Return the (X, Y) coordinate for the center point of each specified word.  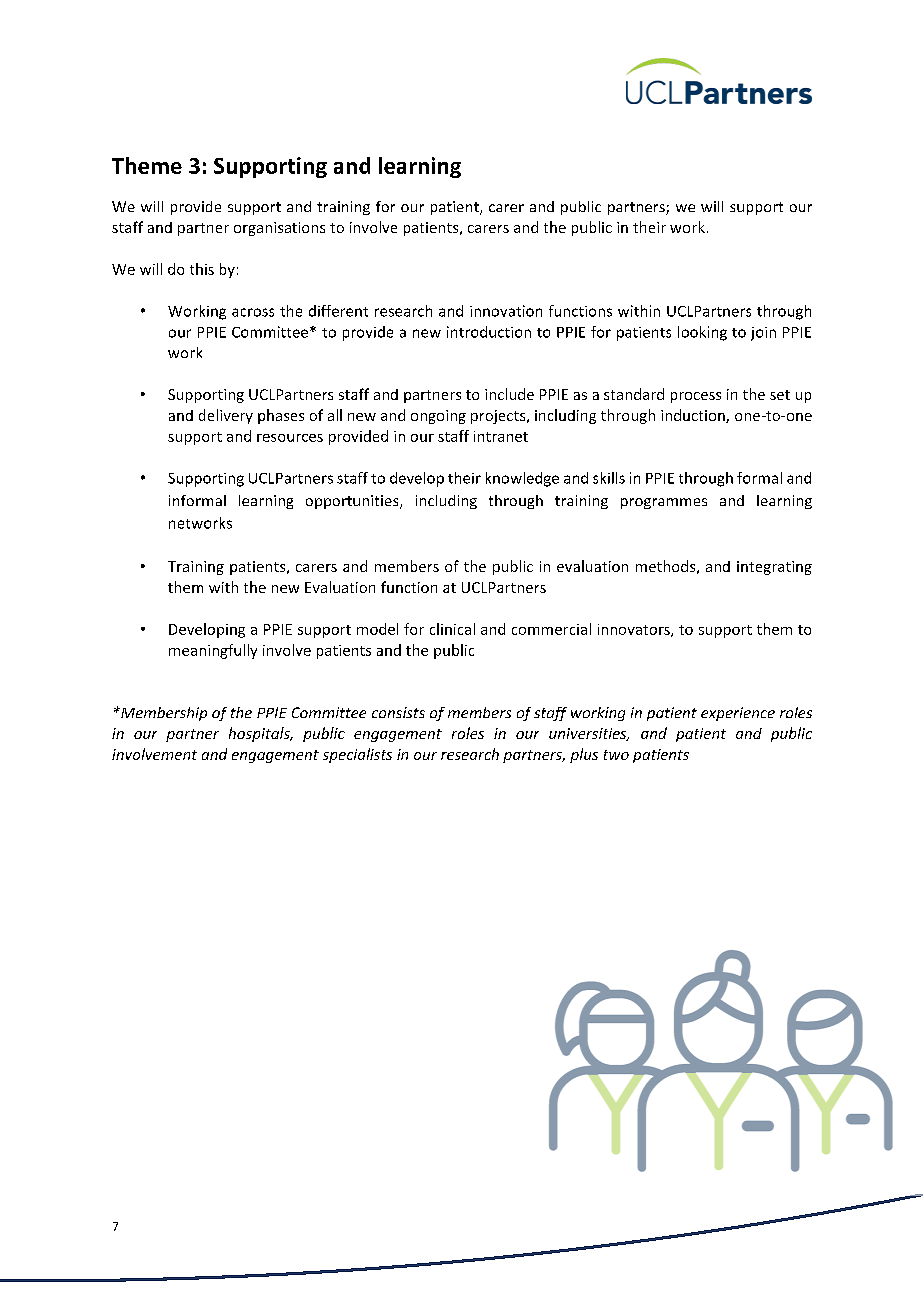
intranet (501, 436)
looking (702, 333)
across (253, 312)
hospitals (260, 734)
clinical (452, 629)
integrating (774, 568)
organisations (279, 229)
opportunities (353, 502)
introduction (489, 332)
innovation (506, 311)
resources (290, 438)
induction (694, 416)
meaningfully (213, 651)
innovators (635, 630)
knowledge (522, 479)
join (763, 334)
